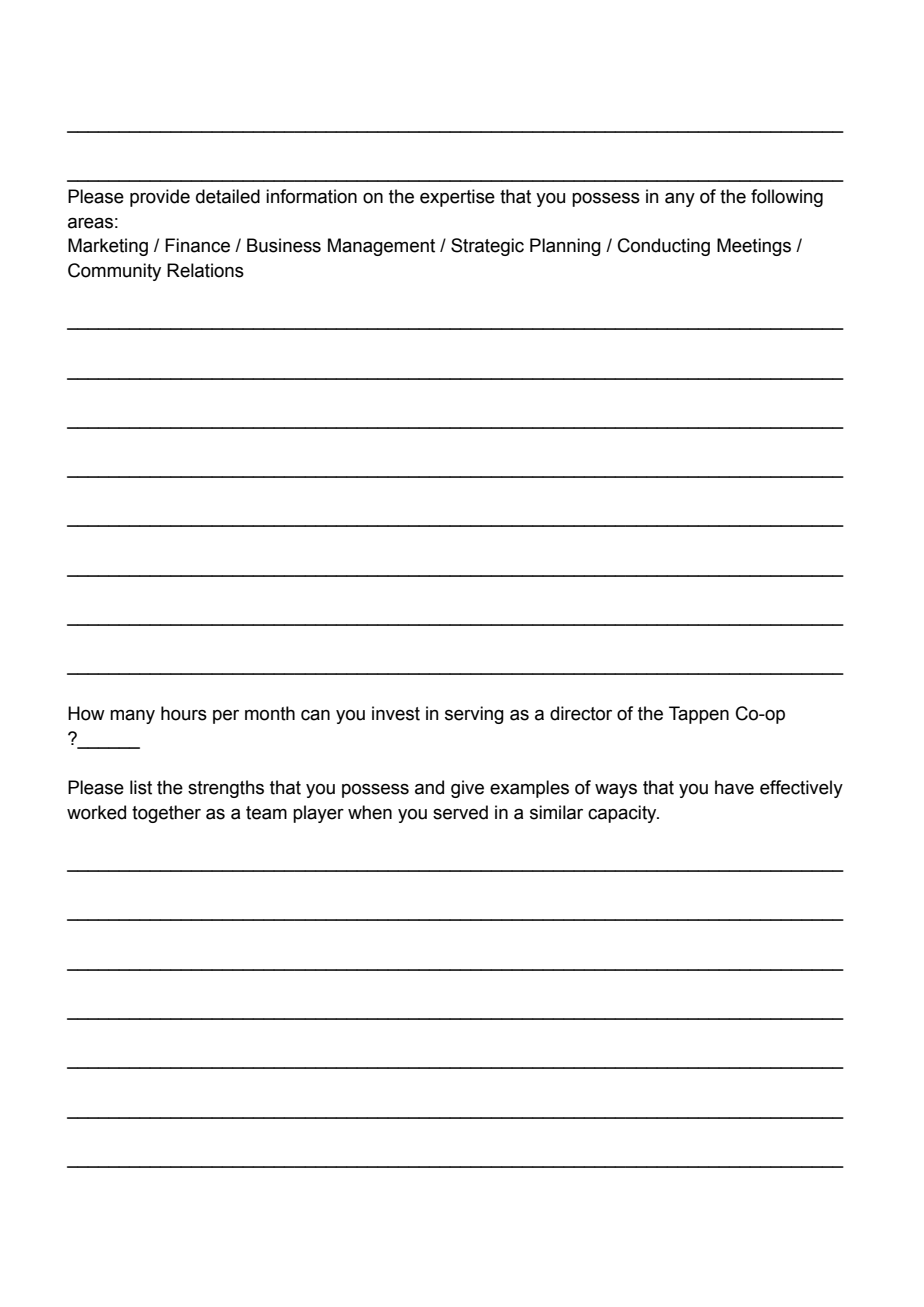 The height and width of the page is (1307, 924). What do you see at coordinates (396, 713) in the page?
I see `invest` at bounding box center [396, 713].
